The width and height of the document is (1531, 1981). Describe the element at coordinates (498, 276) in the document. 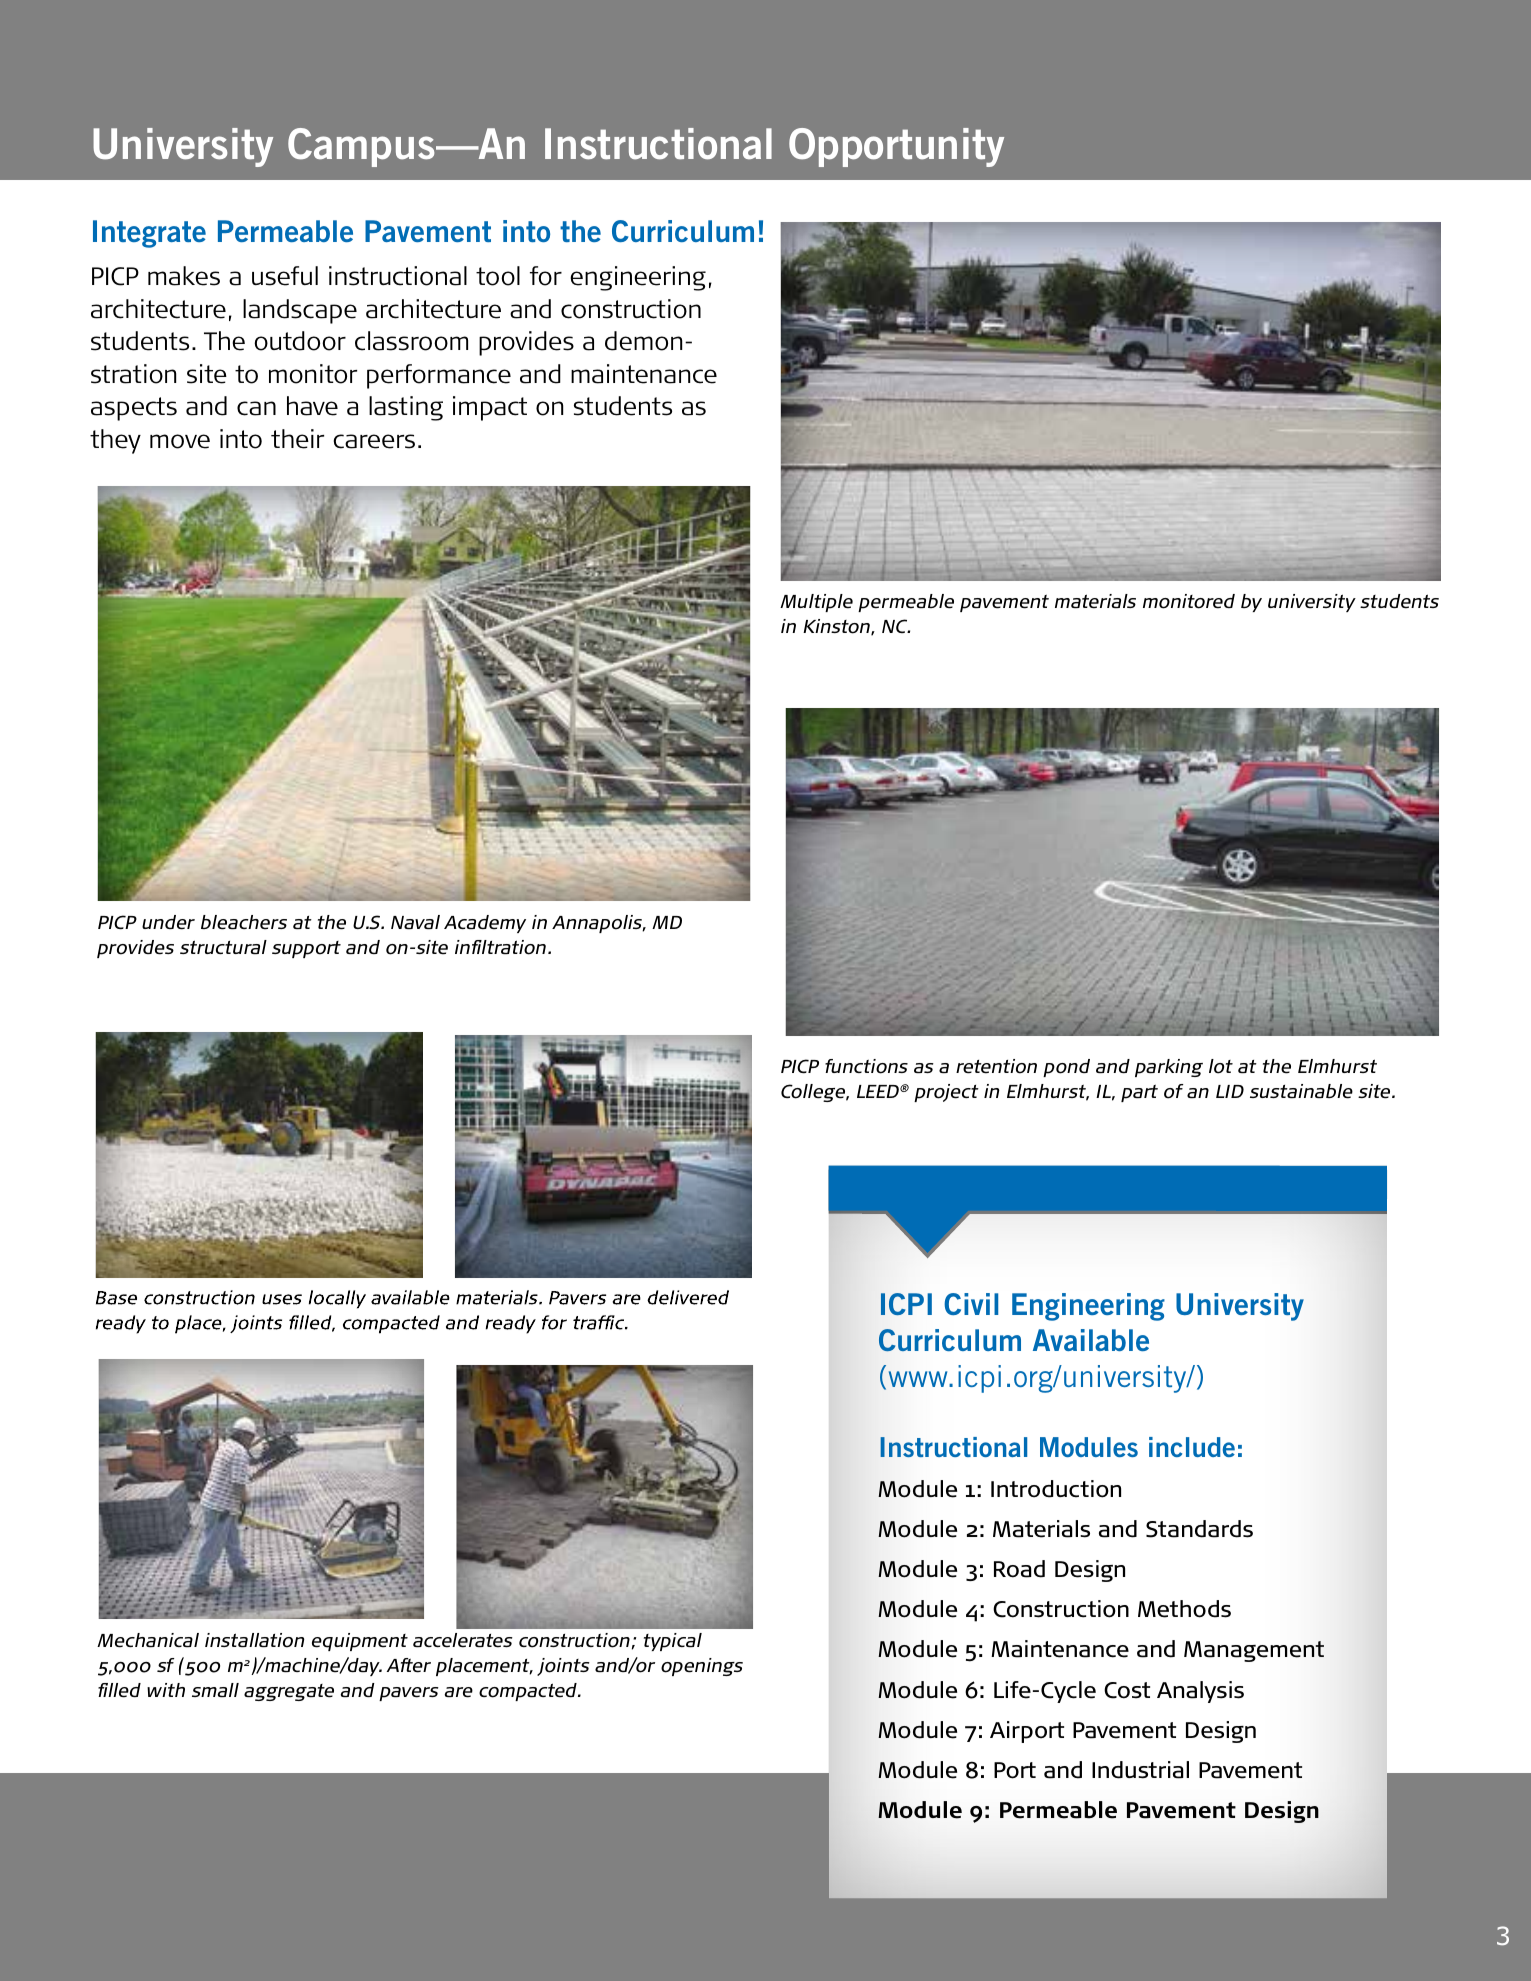

I see `tool` at that location.
